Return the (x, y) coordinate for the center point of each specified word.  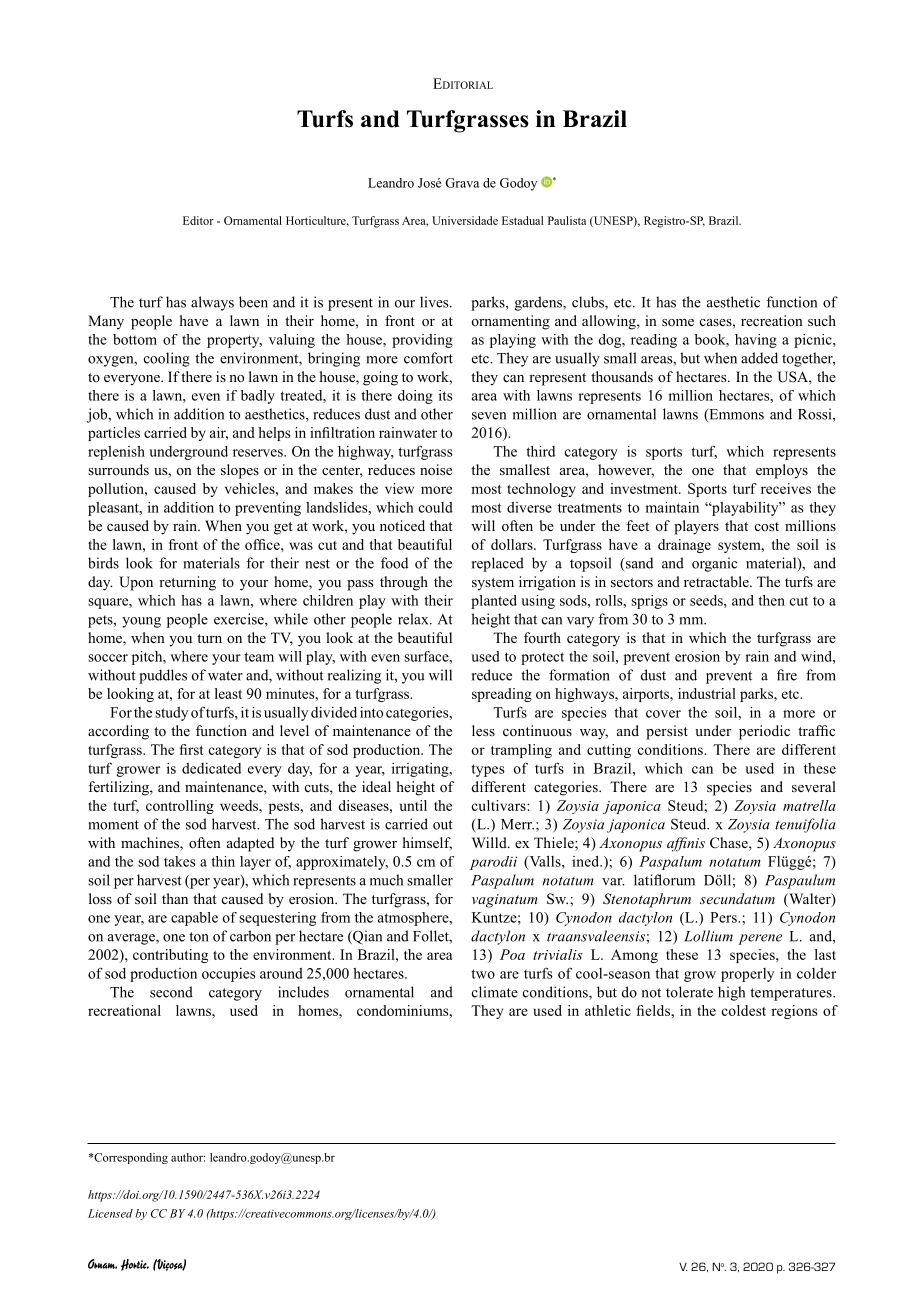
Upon (136, 583)
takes (180, 861)
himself (427, 843)
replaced (498, 564)
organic (714, 564)
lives (435, 302)
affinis (686, 844)
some (678, 322)
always (212, 303)
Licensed (110, 1213)
